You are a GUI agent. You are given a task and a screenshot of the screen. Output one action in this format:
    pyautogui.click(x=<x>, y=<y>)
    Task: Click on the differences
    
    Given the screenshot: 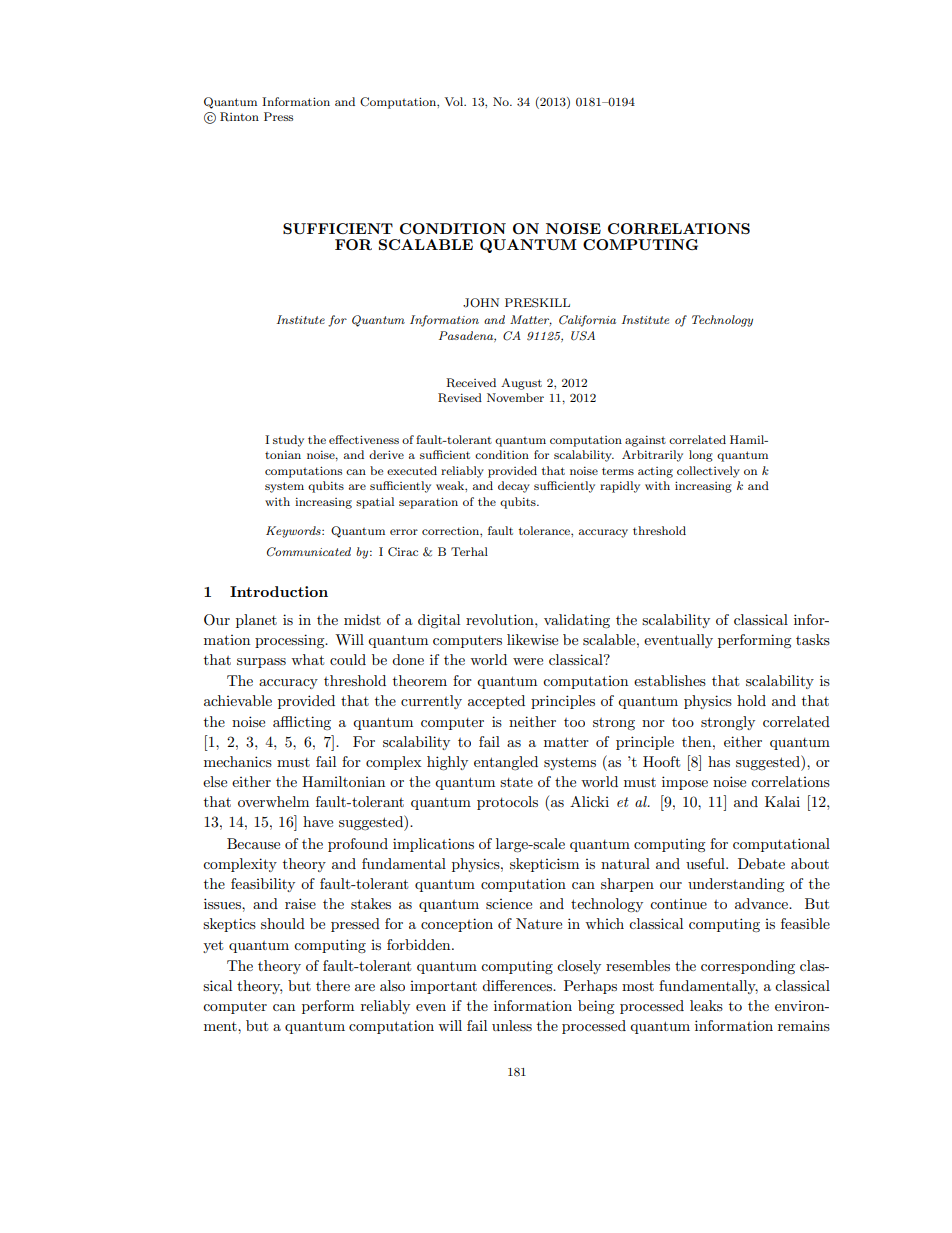 What is the action you would take?
    pyautogui.click(x=518, y=985)
